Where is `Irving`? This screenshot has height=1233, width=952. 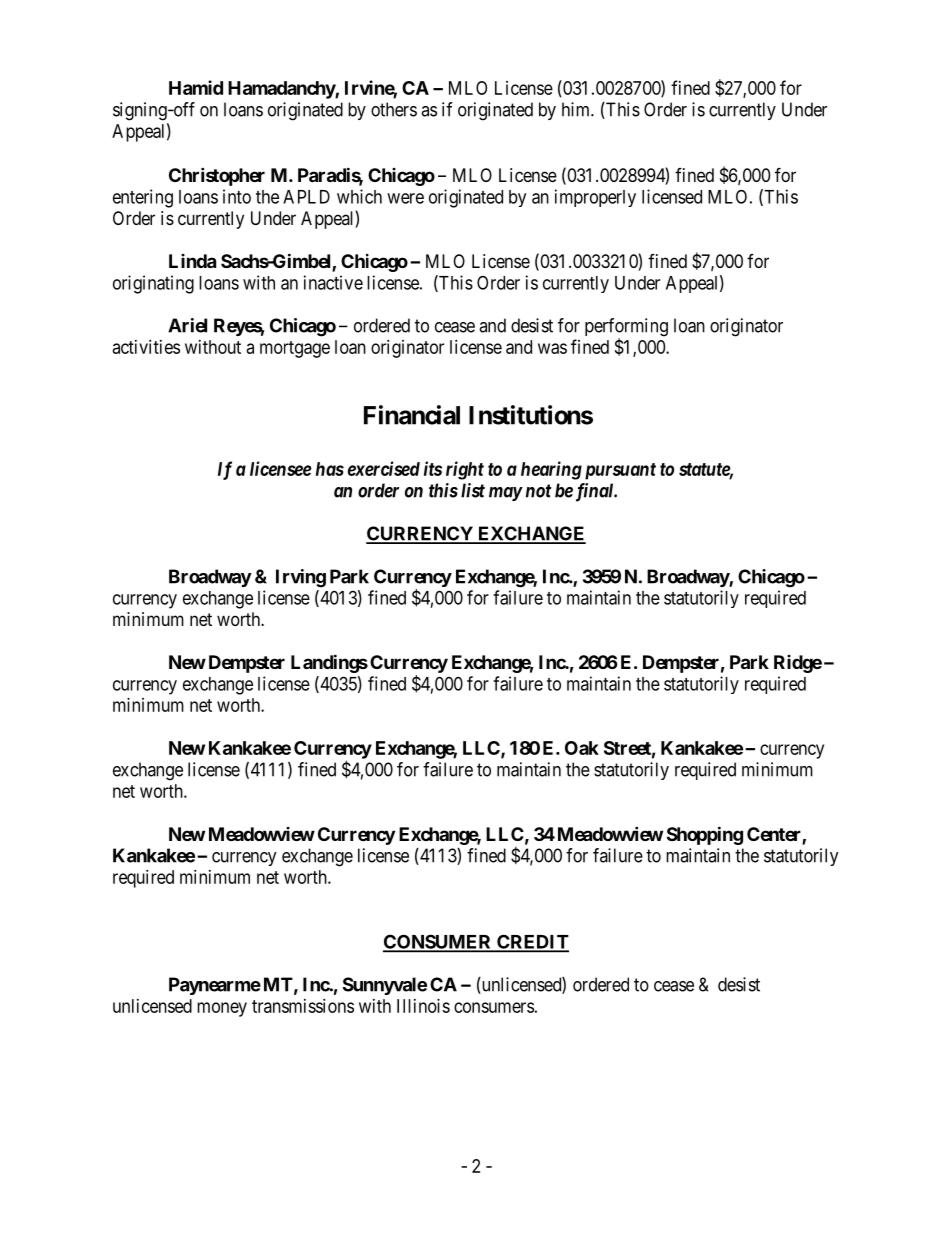 Irving is located at coordinates (301, 578).
